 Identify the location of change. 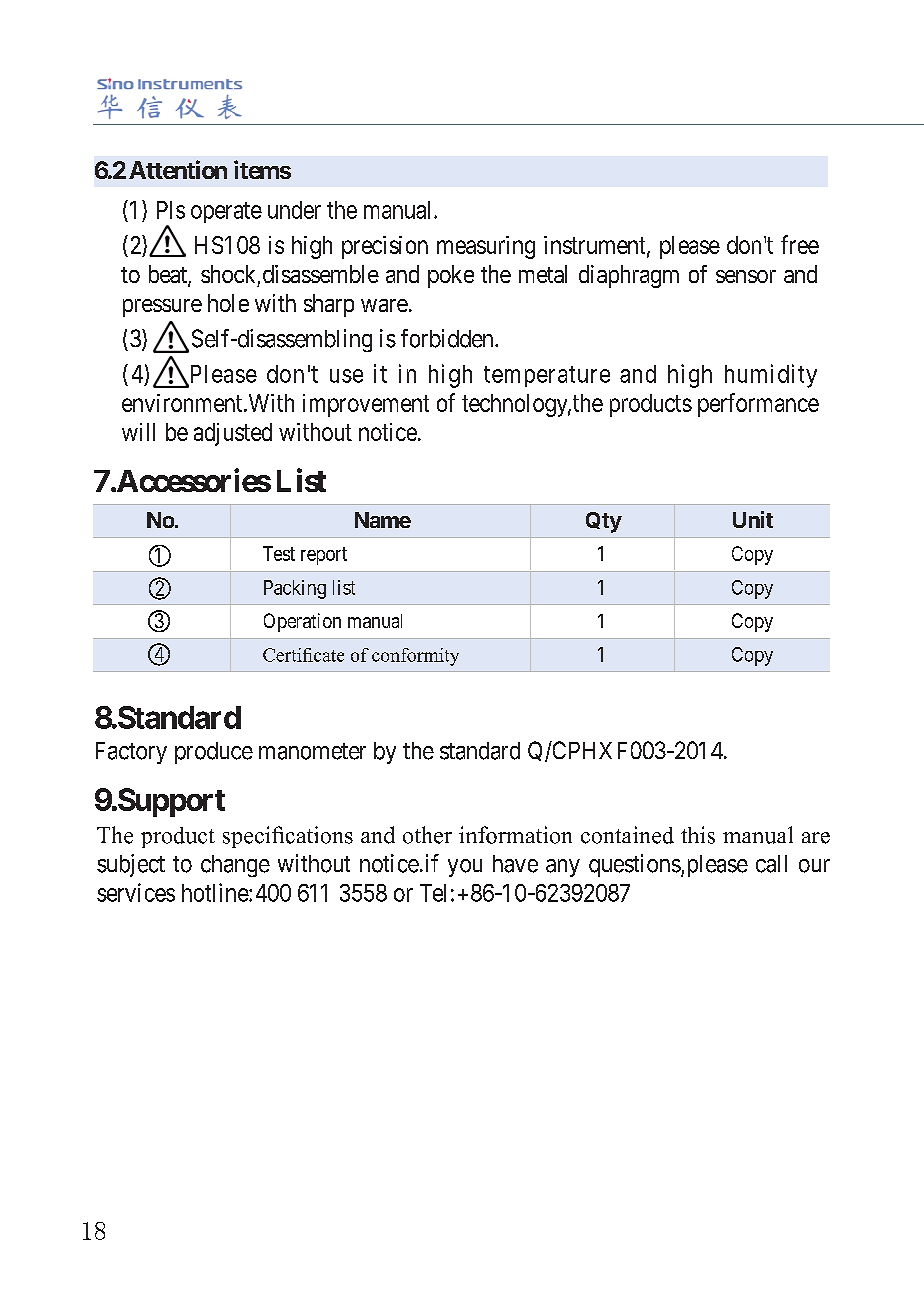
(235, 866).
